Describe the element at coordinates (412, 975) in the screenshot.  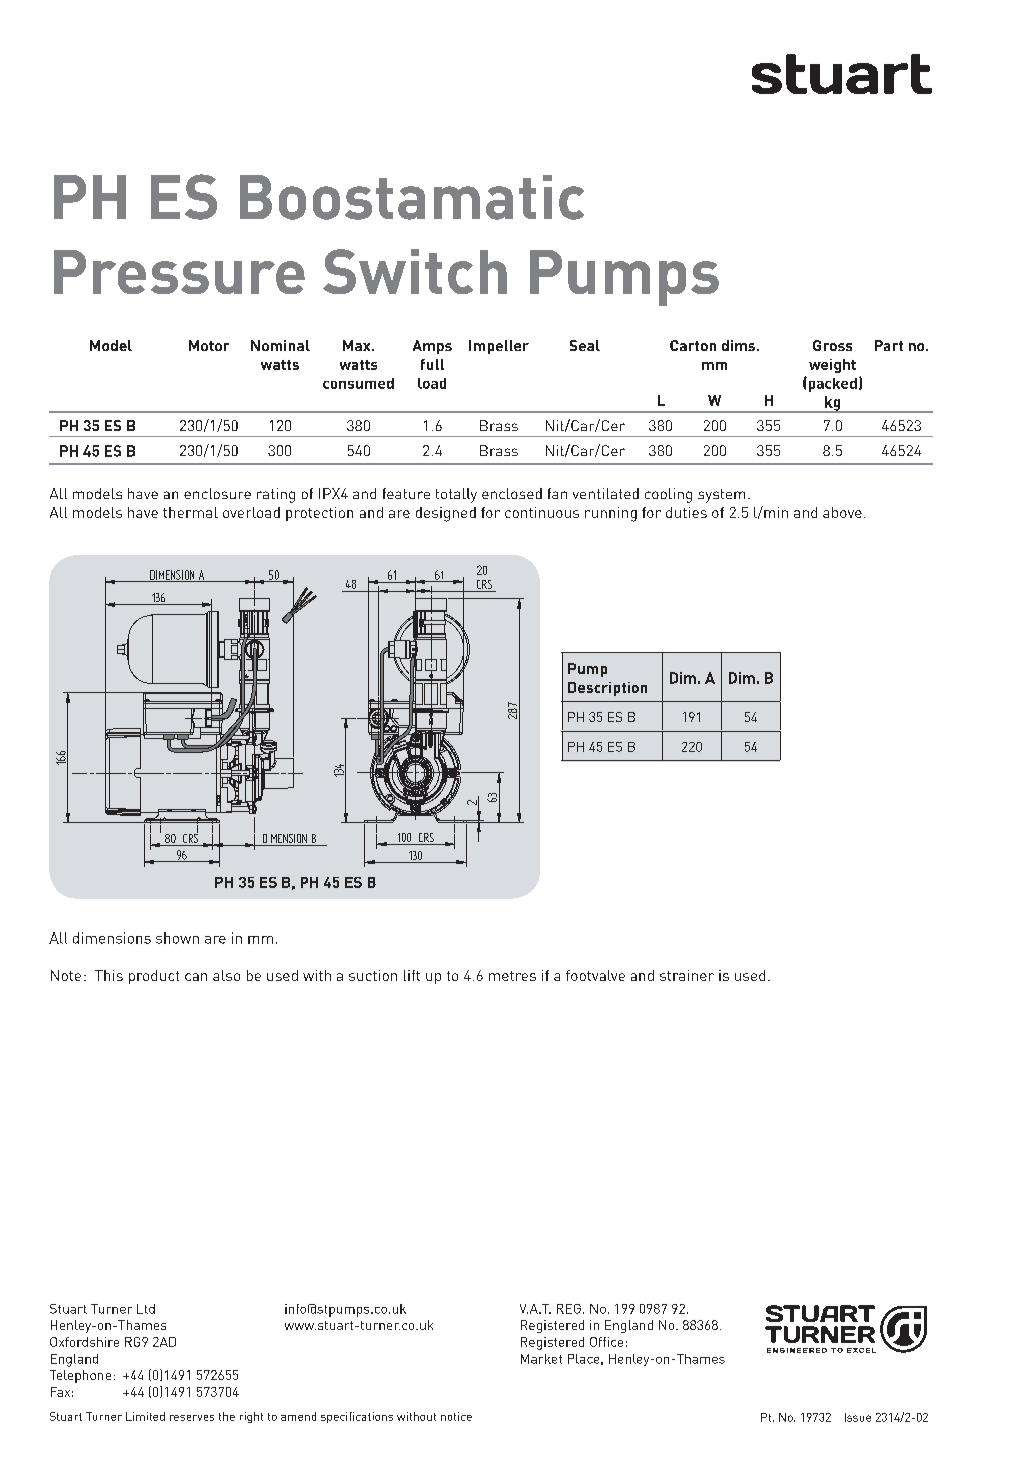
I see `lift` at that location.
